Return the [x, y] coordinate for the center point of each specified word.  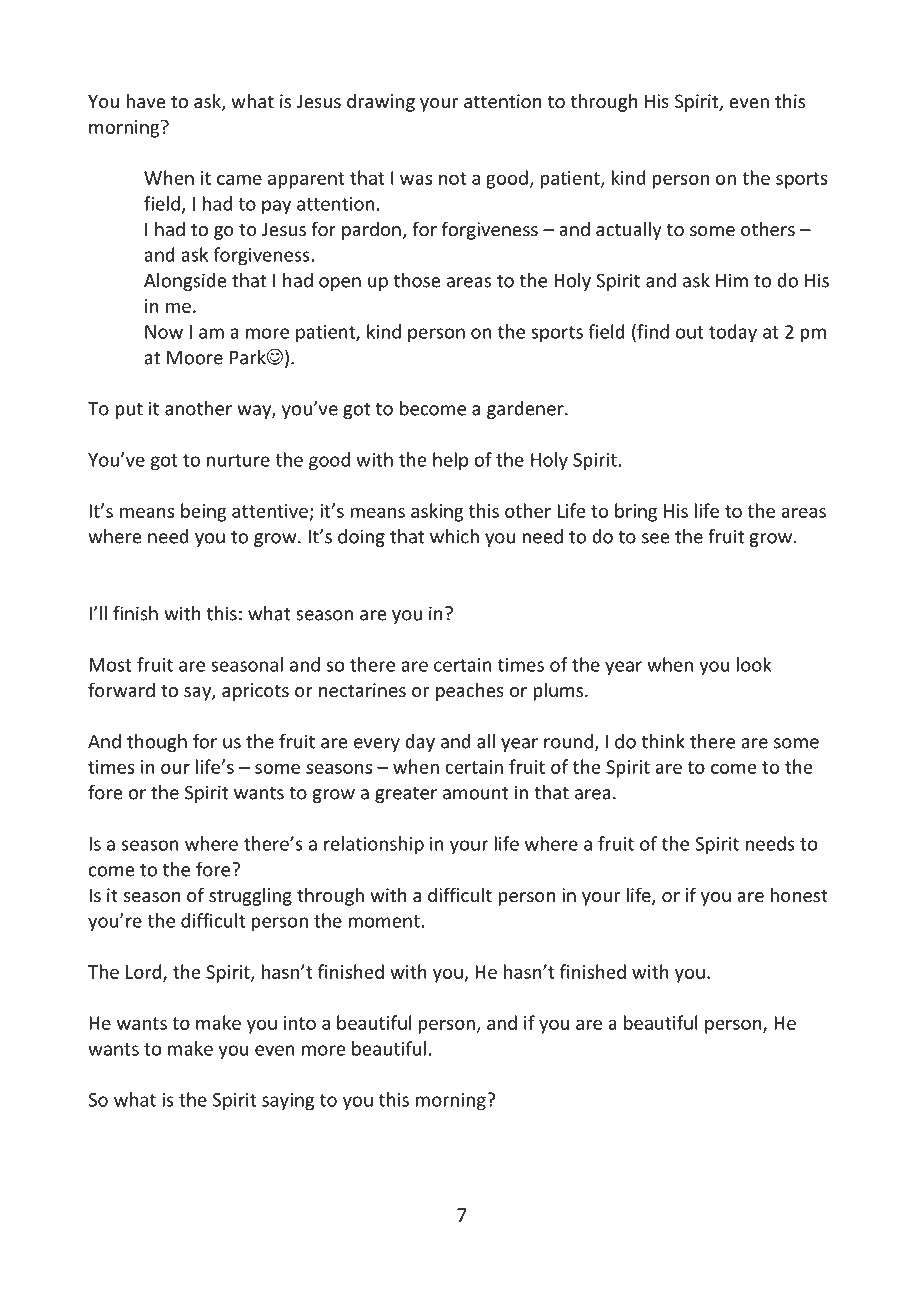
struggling [250, 896]
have [146, 100]
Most [110, 665]
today [733, 333]
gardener [526, 410]
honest [799, 894]
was [416, 179]
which [454, 536]
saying [288, 1102]
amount [475, 793]
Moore [195, 358]
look [754, 664]
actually [629, 230]
